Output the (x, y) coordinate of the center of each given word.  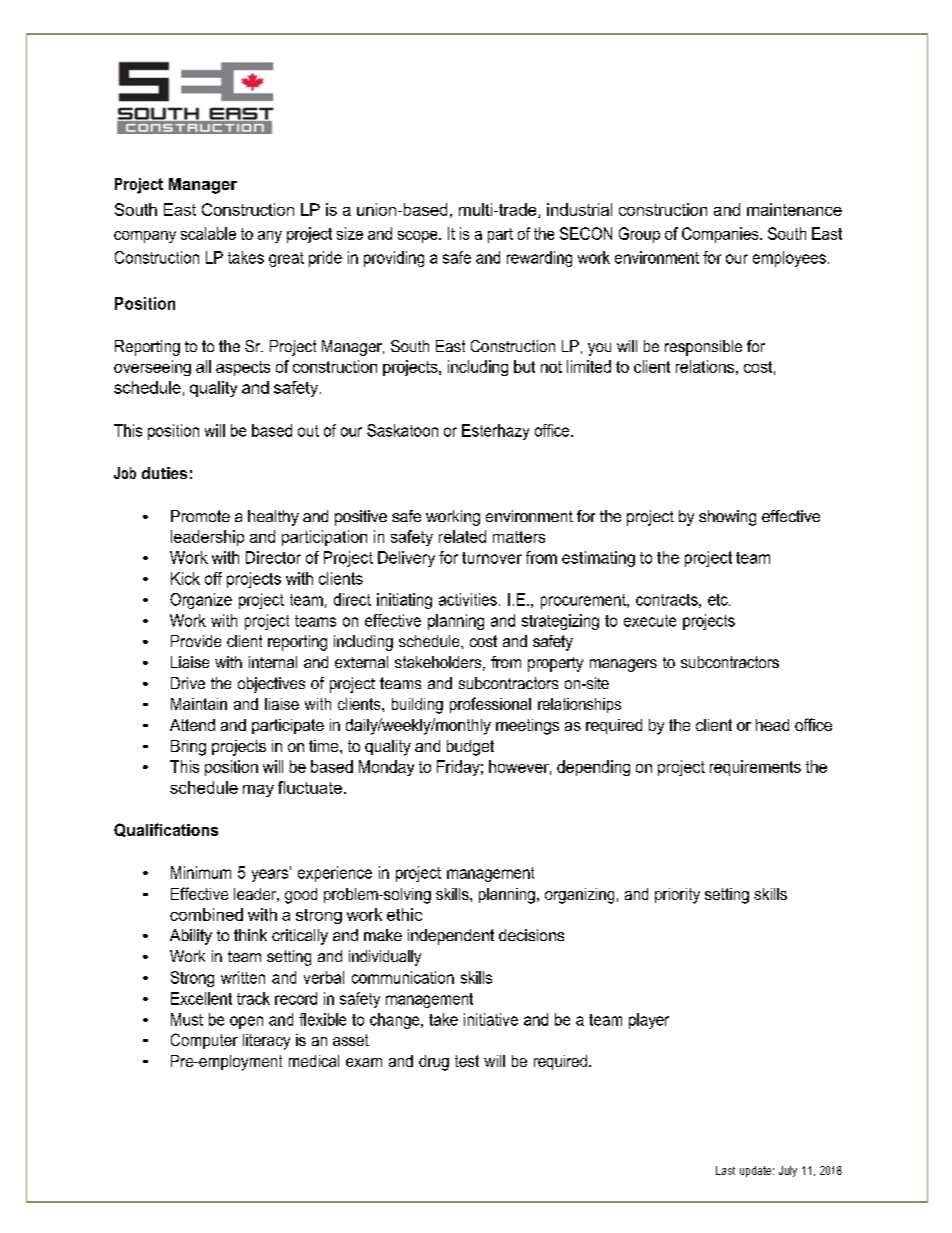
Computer (204, 1041)
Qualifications (166, 830)
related (462, 536)
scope (419, 237)
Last (725, 1170)
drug (434, 1063)
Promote (200, 516)
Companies (721, 235)
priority (677, 896)
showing (727, 518)
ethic (404, 914)
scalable (208, 233)
